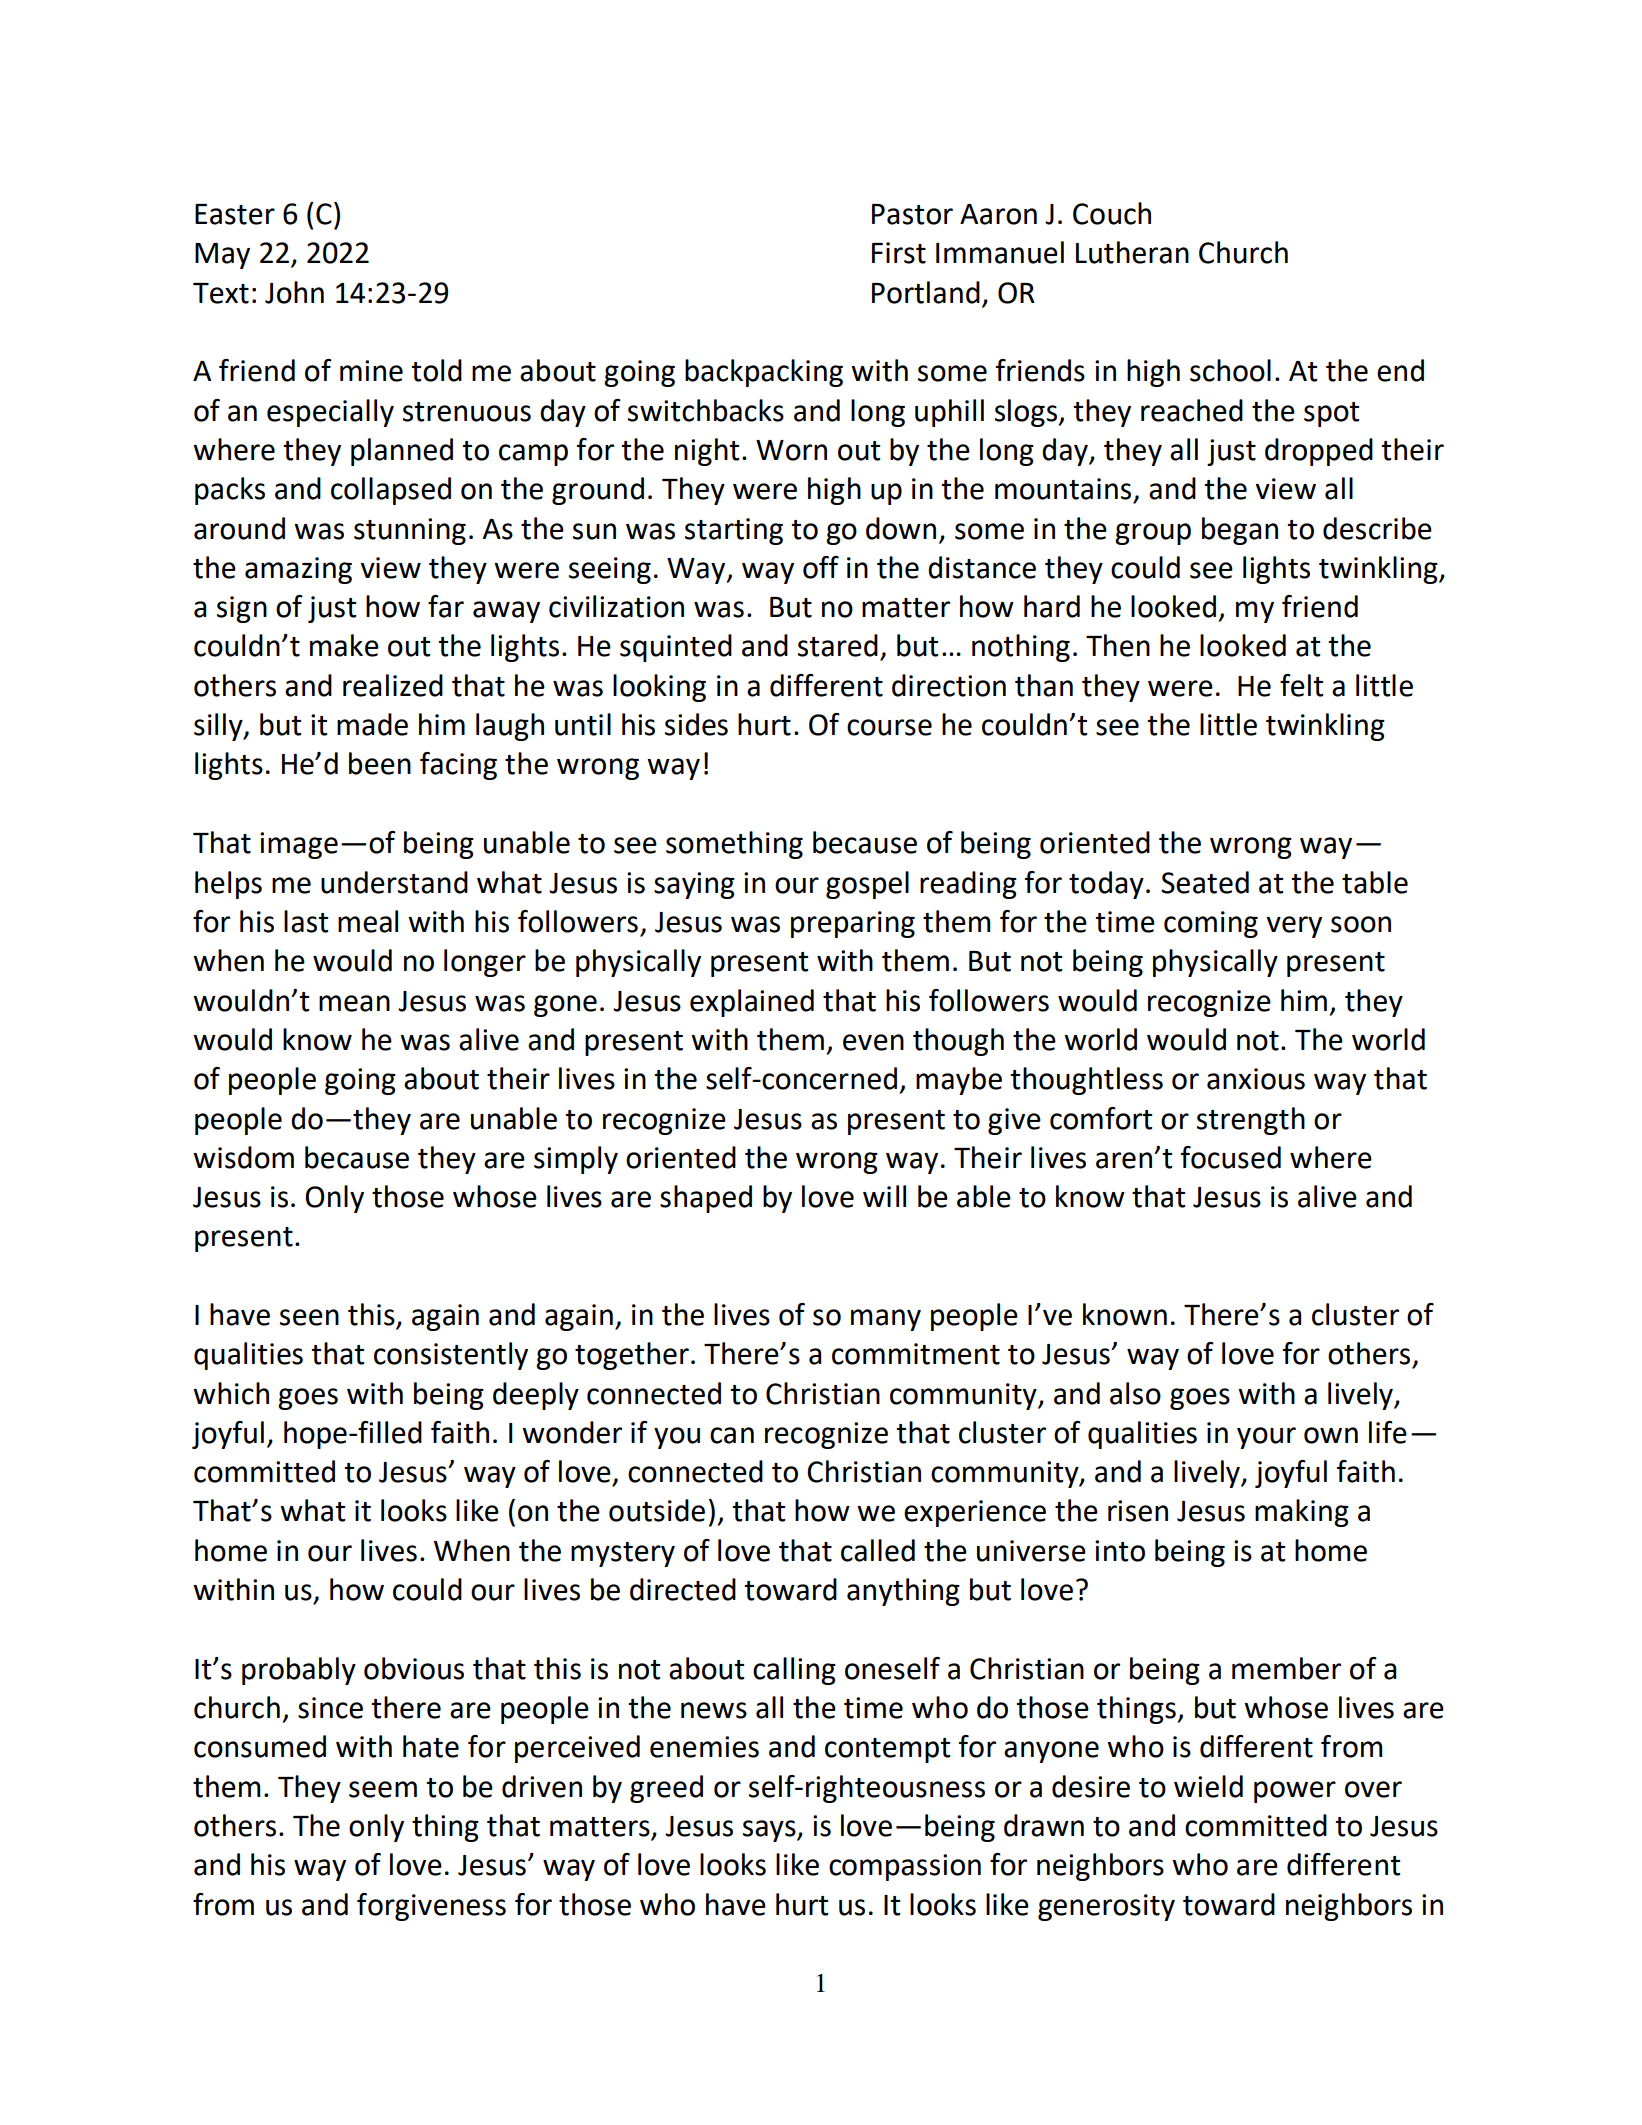 This screenshot has width=1642, height=2125. Describe the element at coordinates (899, 253) in the screenshot. I see `First` at that location.
